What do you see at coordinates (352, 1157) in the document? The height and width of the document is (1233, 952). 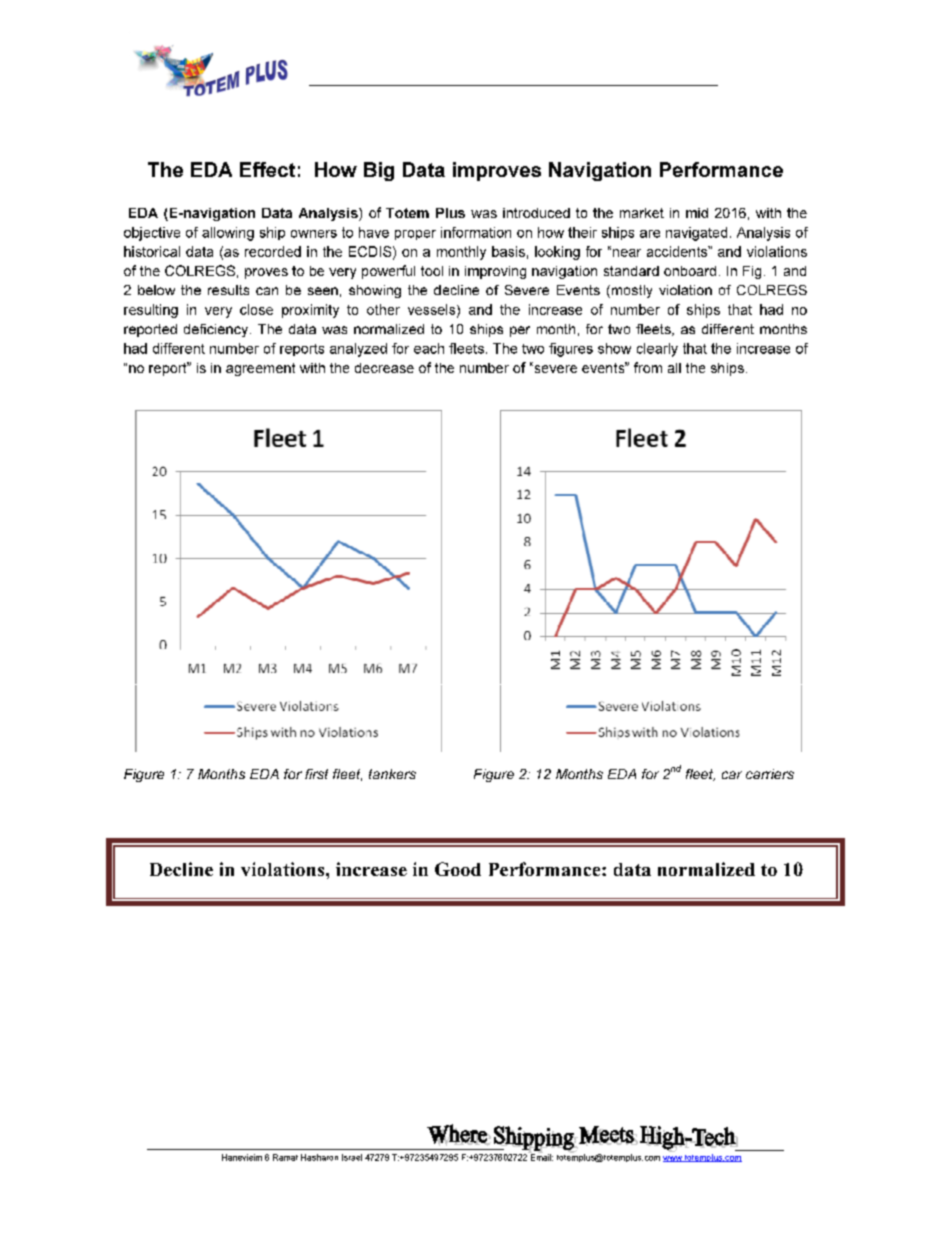 I see `Israel` at bounding box center [352, 1157].
